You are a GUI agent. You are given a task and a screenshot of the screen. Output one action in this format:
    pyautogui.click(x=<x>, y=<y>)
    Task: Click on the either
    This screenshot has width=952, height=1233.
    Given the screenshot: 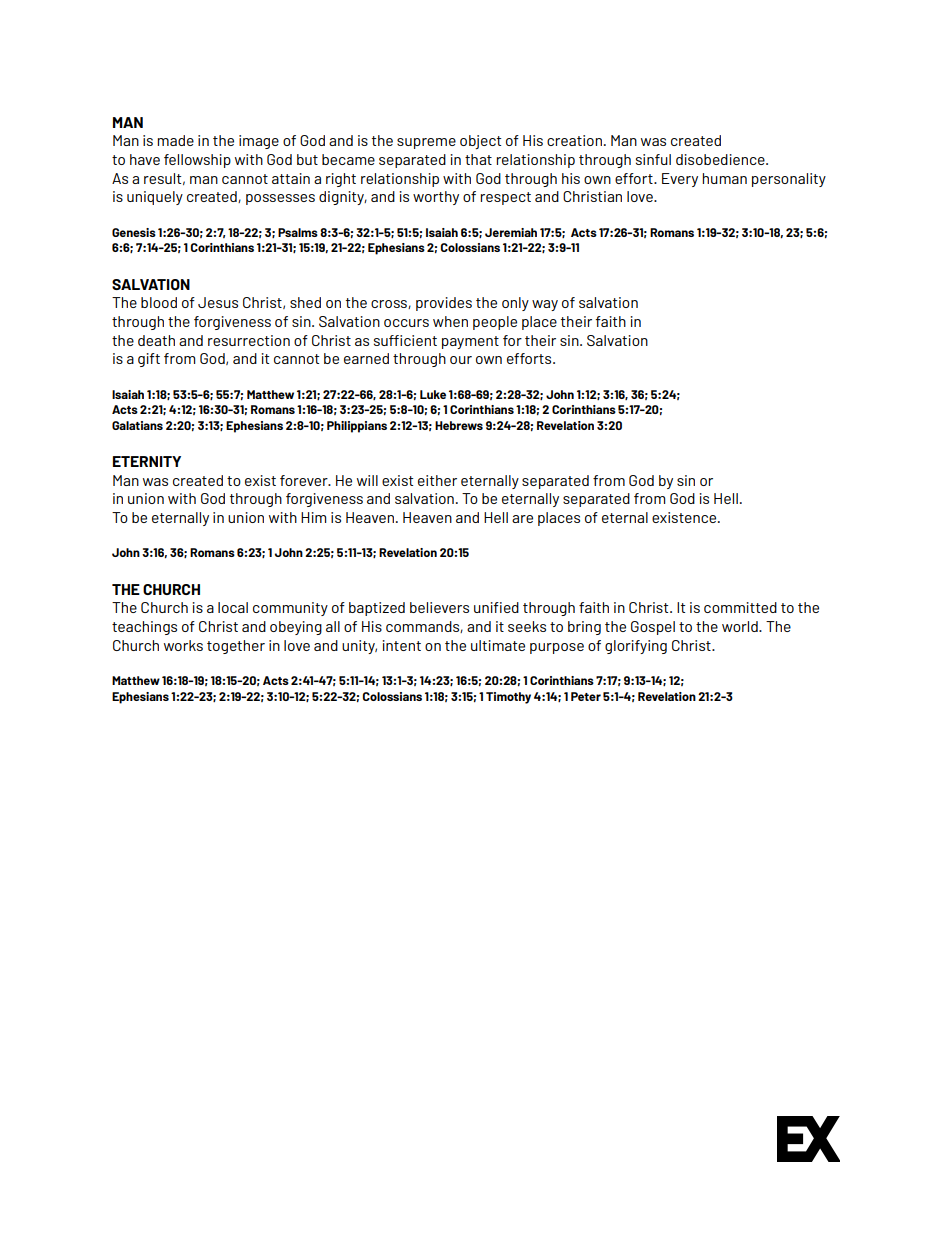 What is the action you would take?
    pyautogui.click(x=437, y=480)
